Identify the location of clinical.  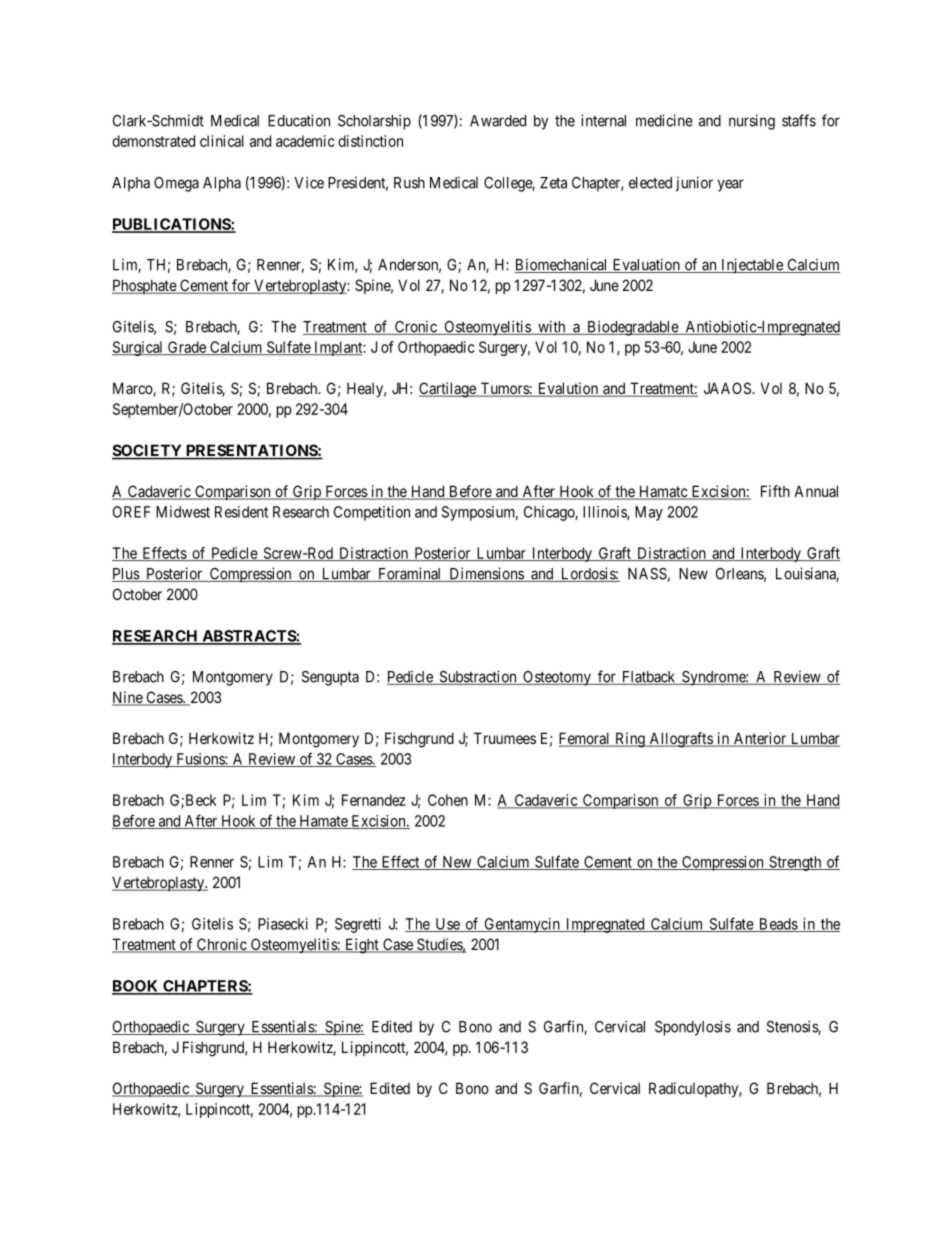
(222, 141).
